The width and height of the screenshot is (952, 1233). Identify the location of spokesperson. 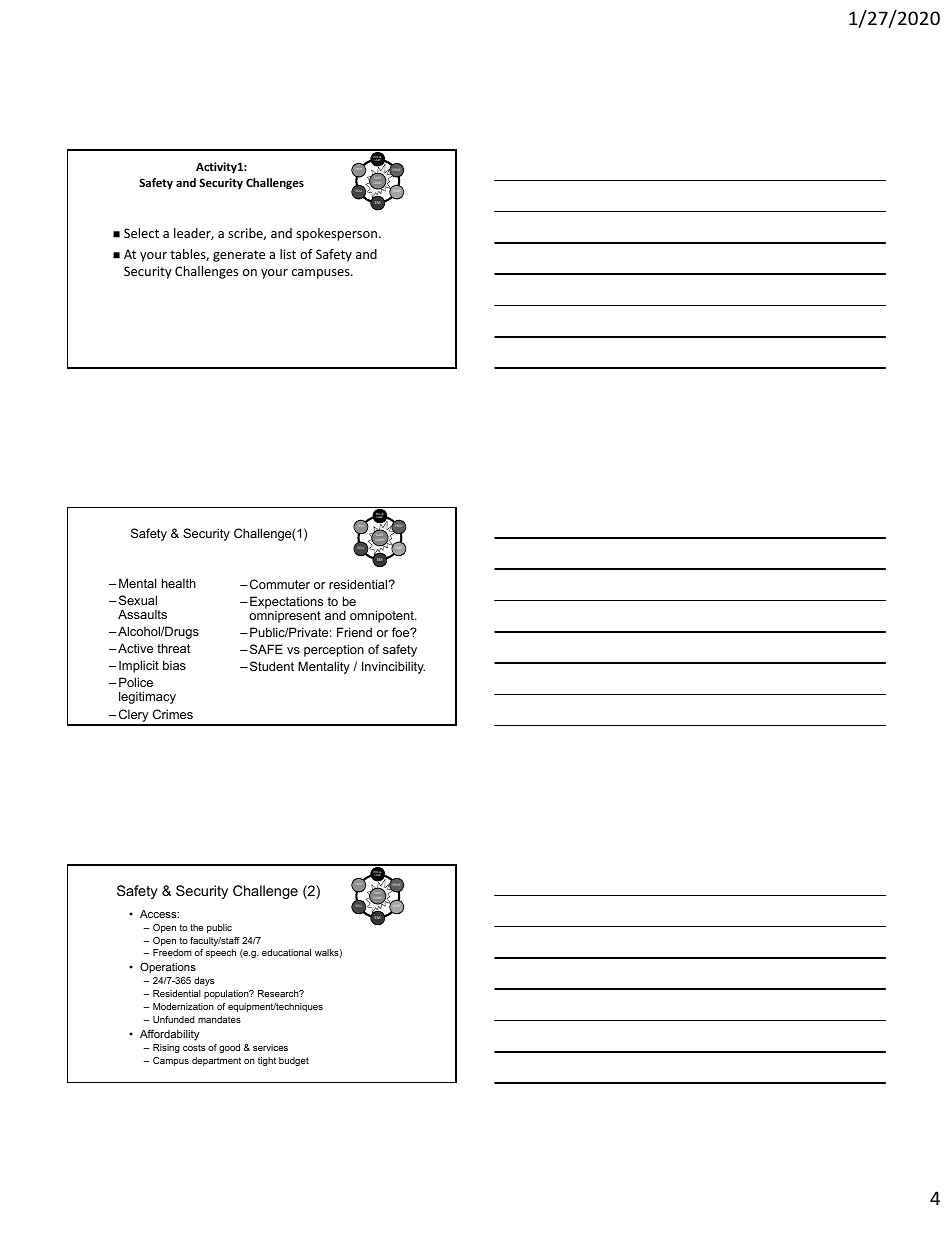
(338, 234).
